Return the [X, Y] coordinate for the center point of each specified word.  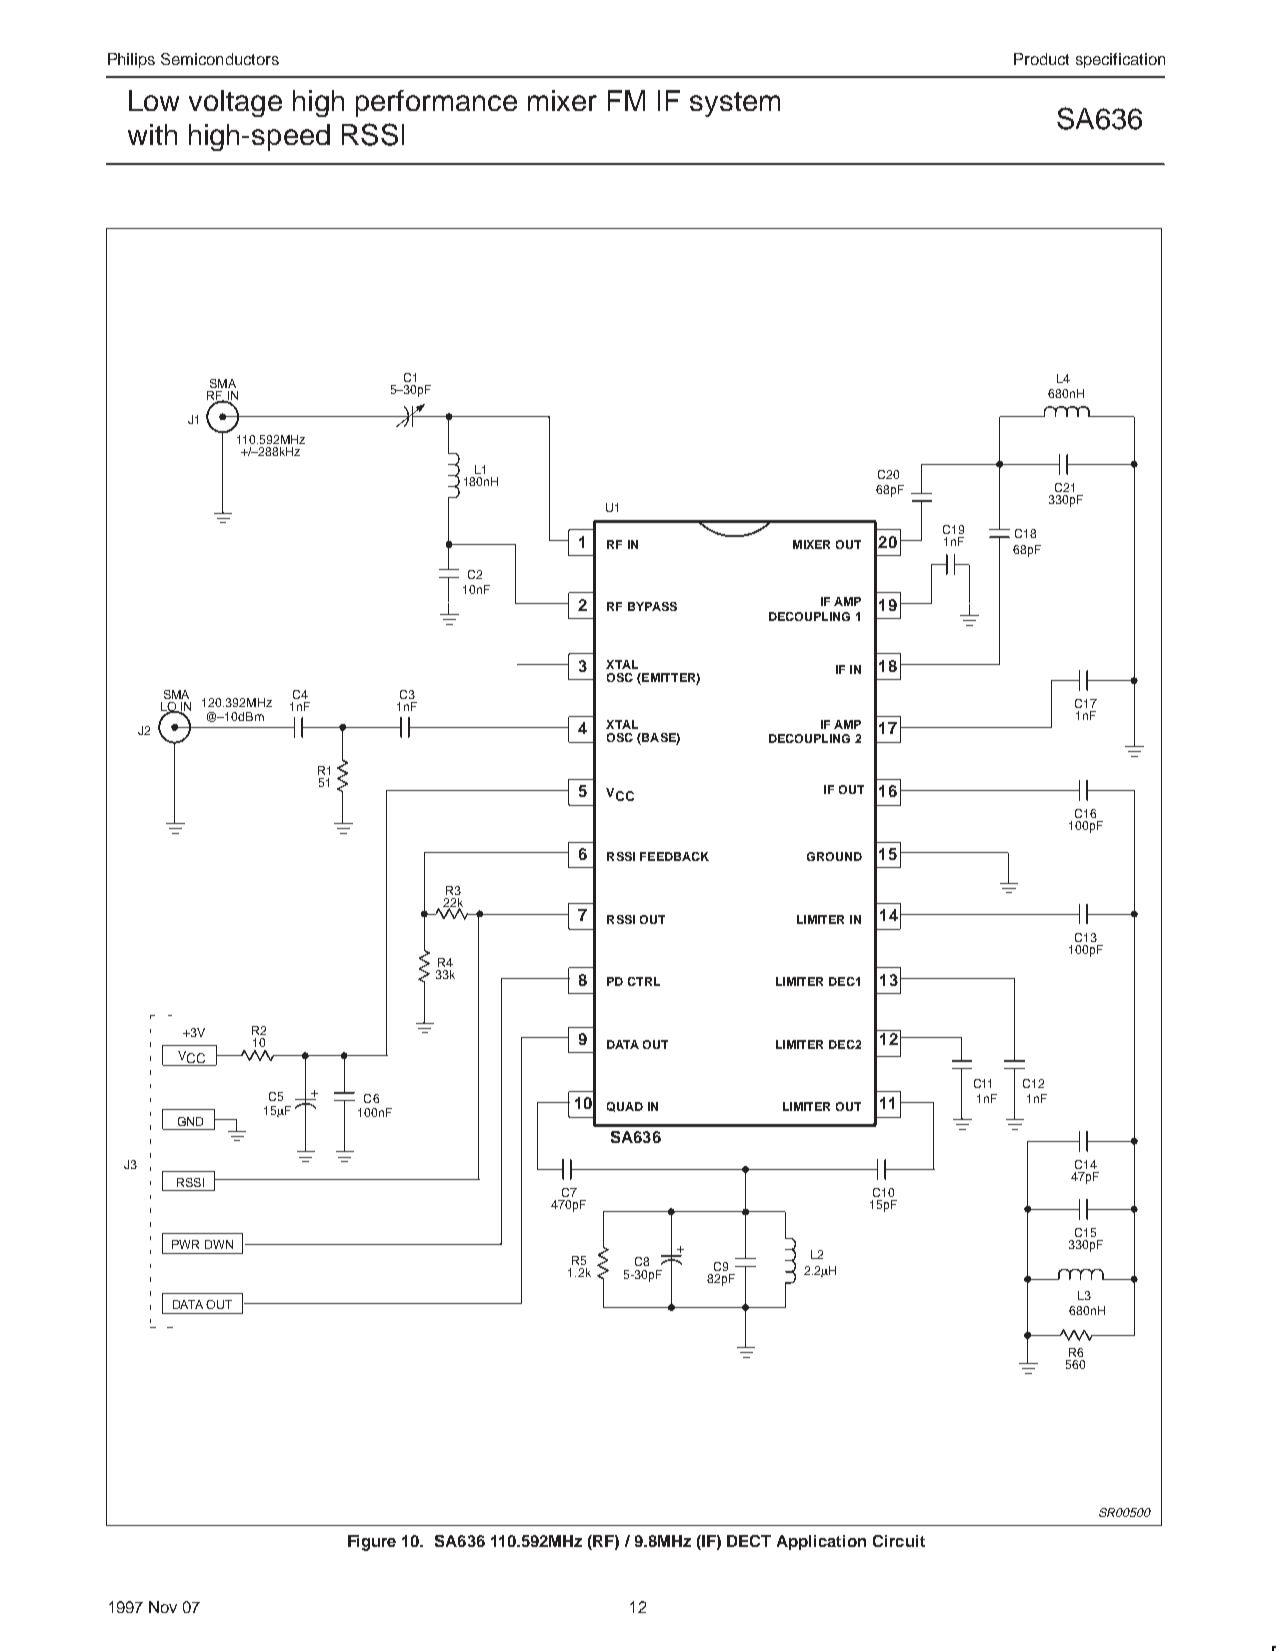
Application [821, 1542]
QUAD [625, 1107]
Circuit [899, 1541]
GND [190, 1121]
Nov [163, 1607]
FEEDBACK [674, 856]
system [735, 104]
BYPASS [652, 606]
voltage [235, 103]
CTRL [644, 981]
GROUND [834, 856]
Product [1041, 59]
